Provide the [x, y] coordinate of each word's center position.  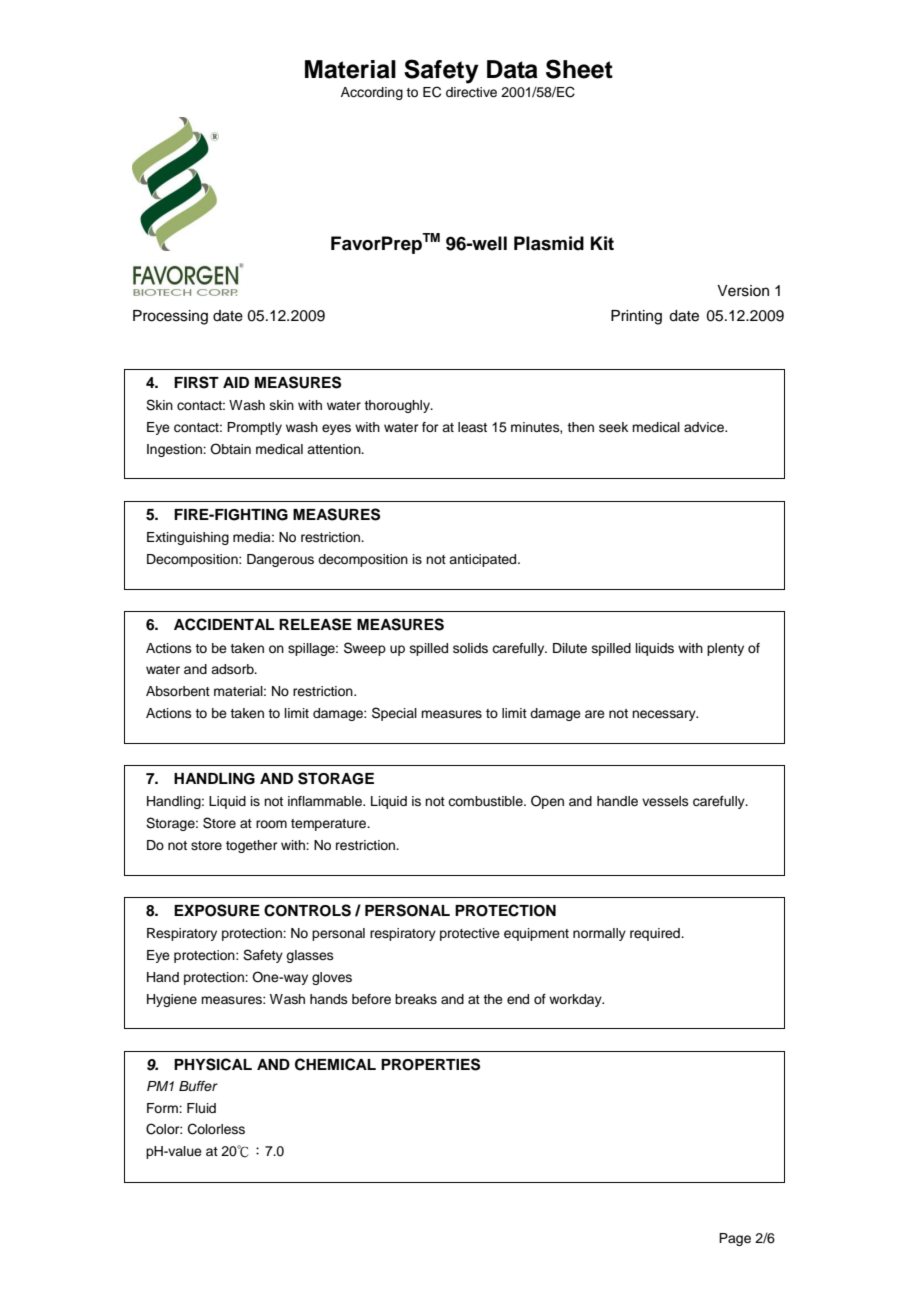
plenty [725, 649]
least [472, 427]
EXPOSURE [217, 910]
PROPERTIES [430, 1064]
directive [471, 92]
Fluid [201, 1108]
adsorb [233, 669]
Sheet [579, 69]
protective [470, 934]
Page [735, 1239]
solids [470, 648]
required [656, 934]
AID [236, 382]
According [372, 93]
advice [705, 427]
